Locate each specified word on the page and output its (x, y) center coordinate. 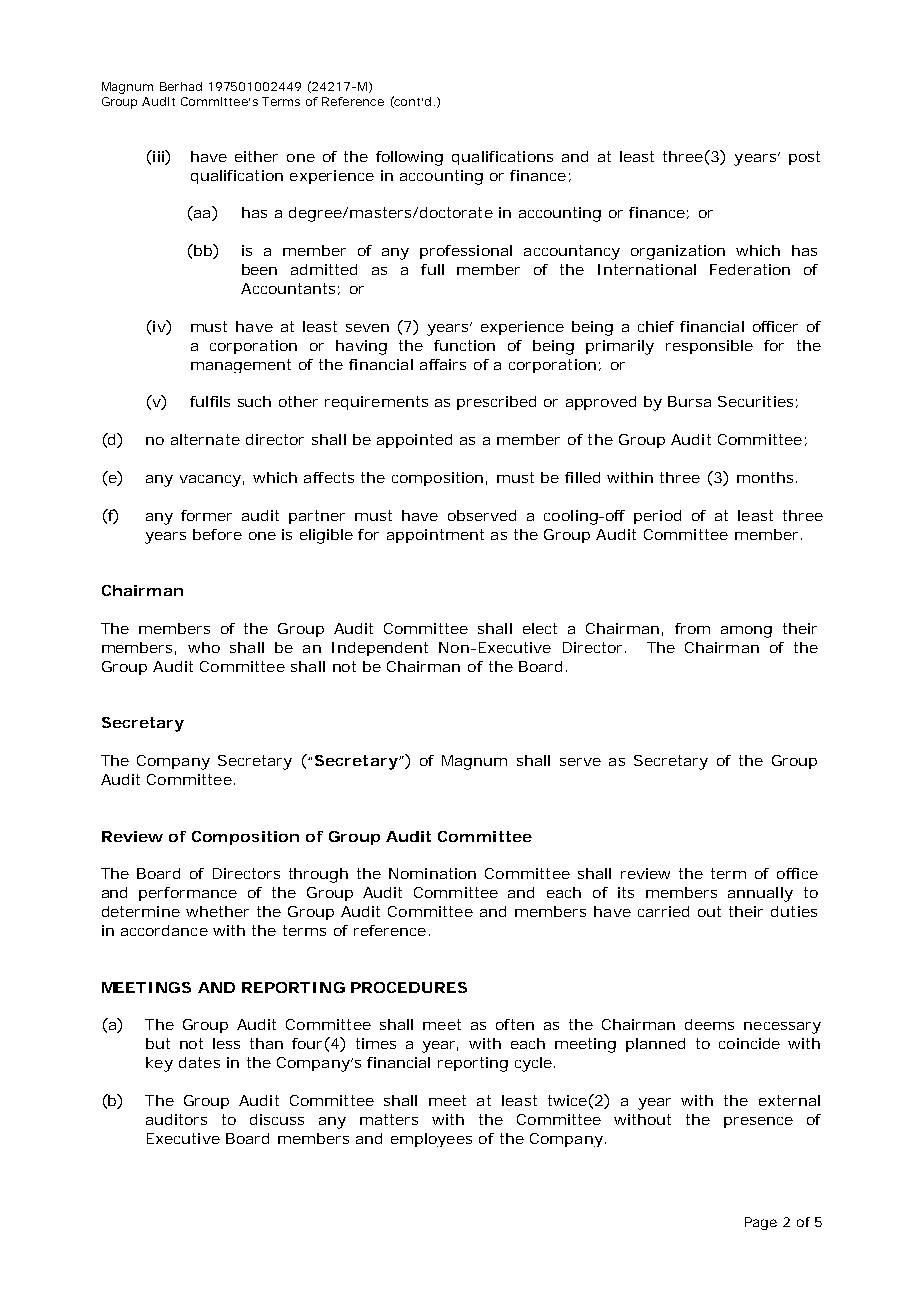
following (409, 158)
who (204, 647)
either (256, 156)
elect (540, 628)
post (804, 158)
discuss (277, 1119)
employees (431, 1140)
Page (761, 1223)
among (746, 632)
